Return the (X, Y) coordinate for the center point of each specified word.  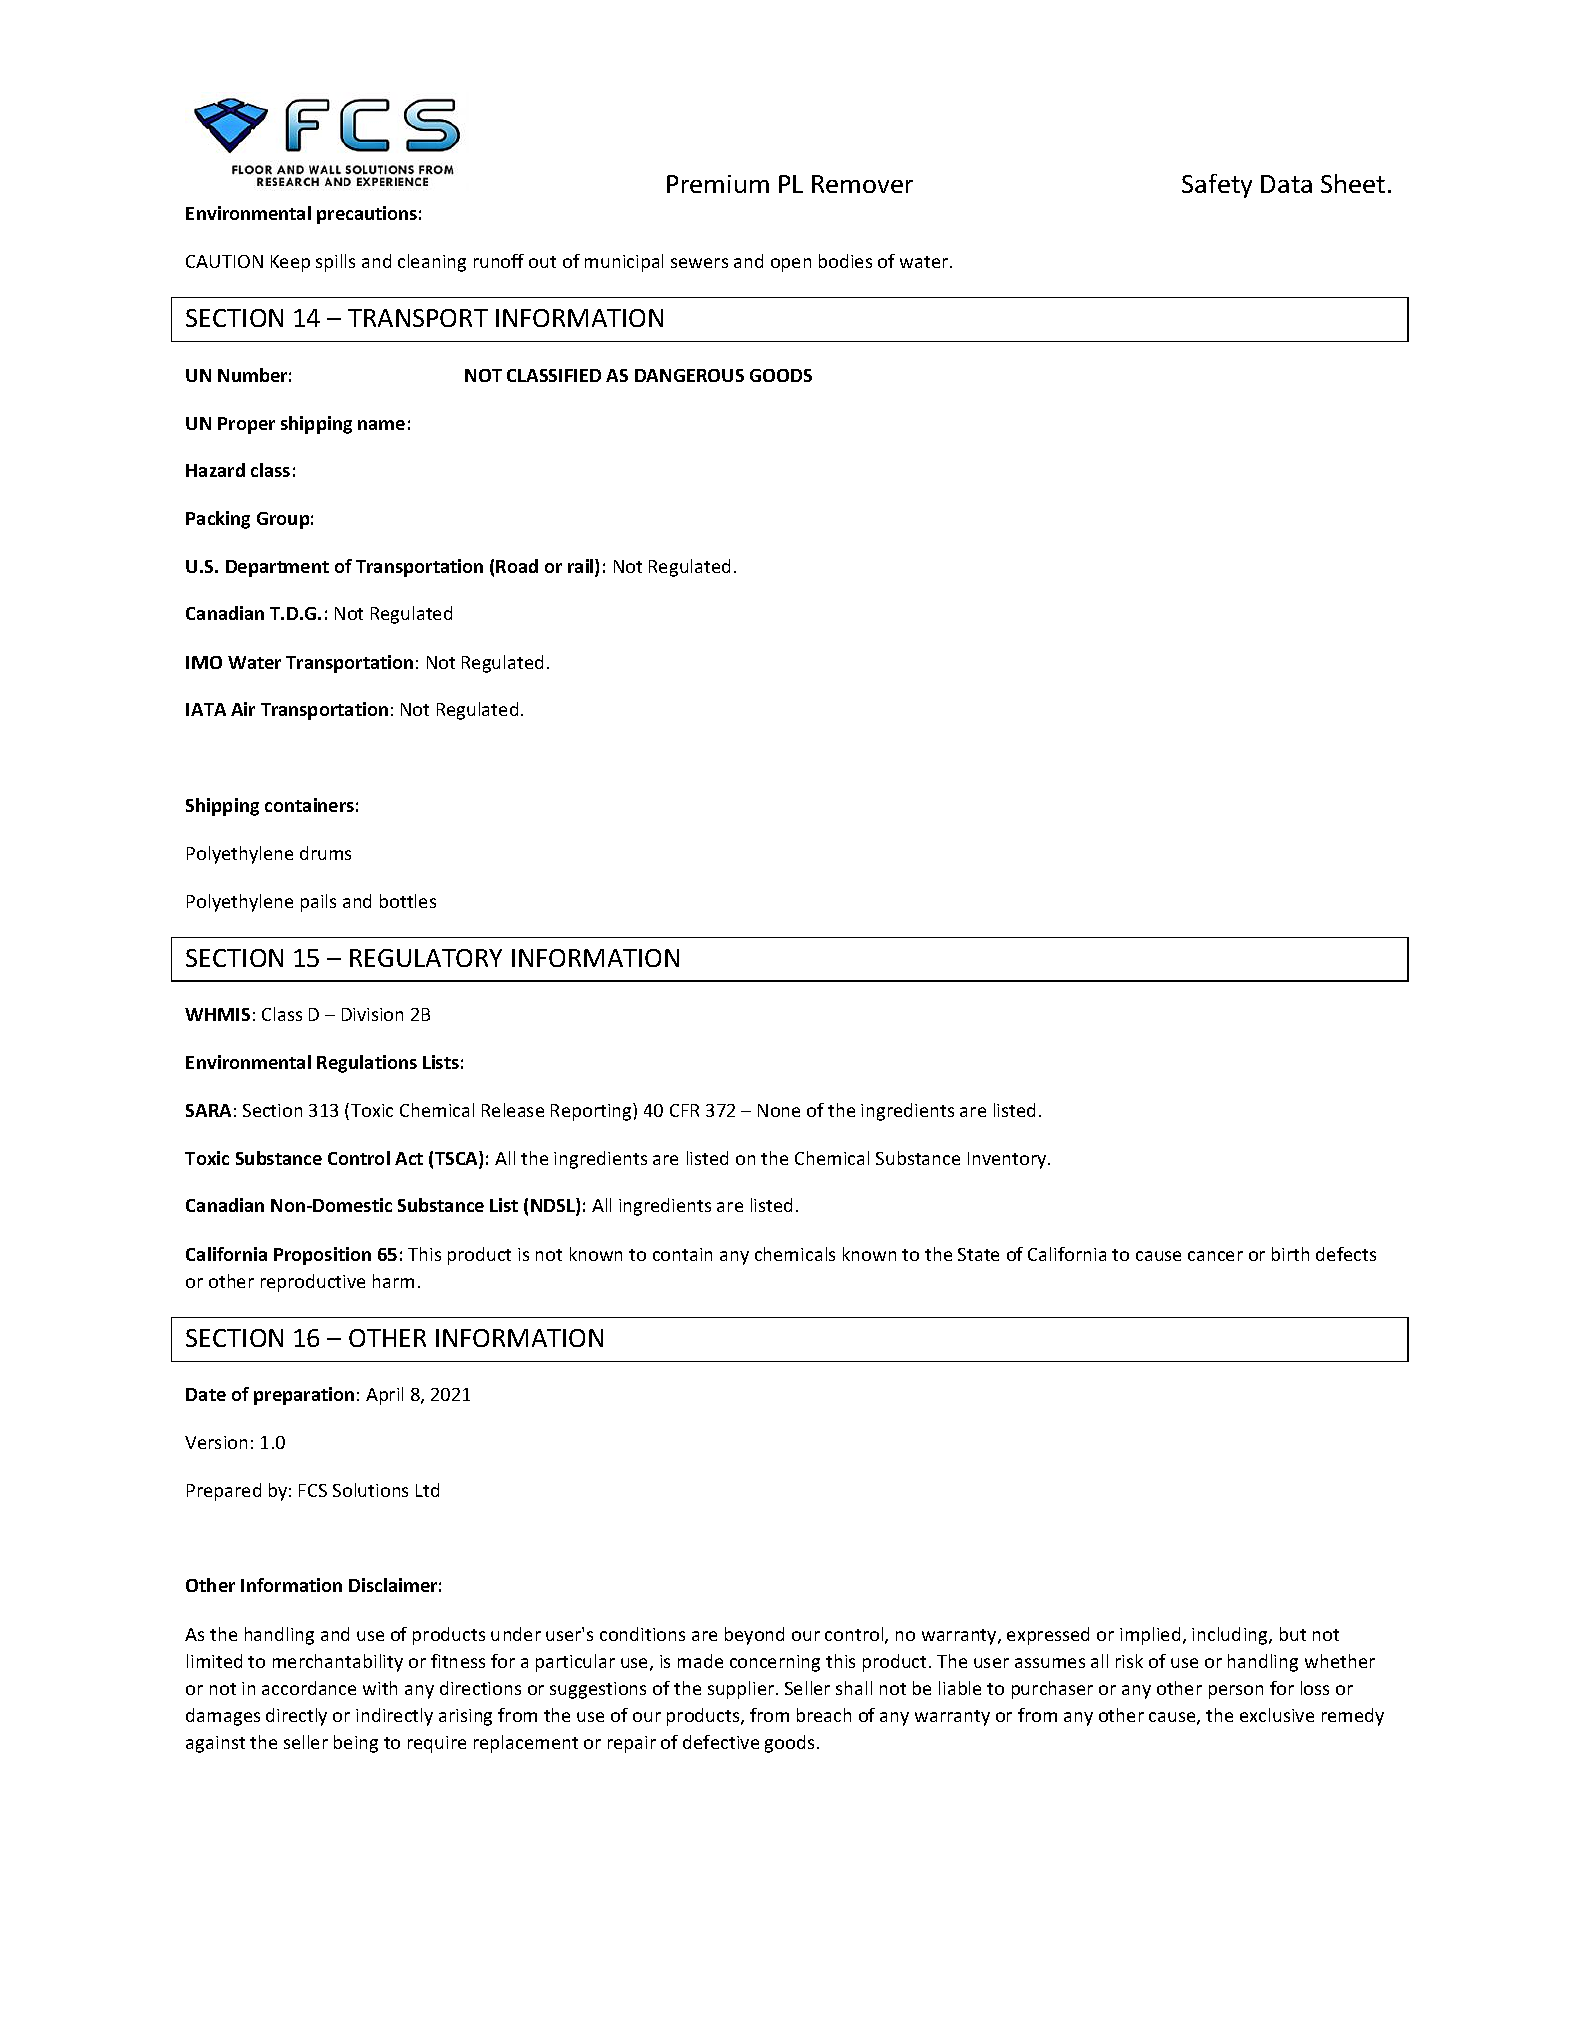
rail (582, 567)
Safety (1217, 186)
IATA (206, 709)
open (791, 265)
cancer (1215, 1256)
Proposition (322, 1256)
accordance (309, 1688)
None (779, 1110)
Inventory (1008, 1160)
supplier (742, 1690)
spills (335, 263)
